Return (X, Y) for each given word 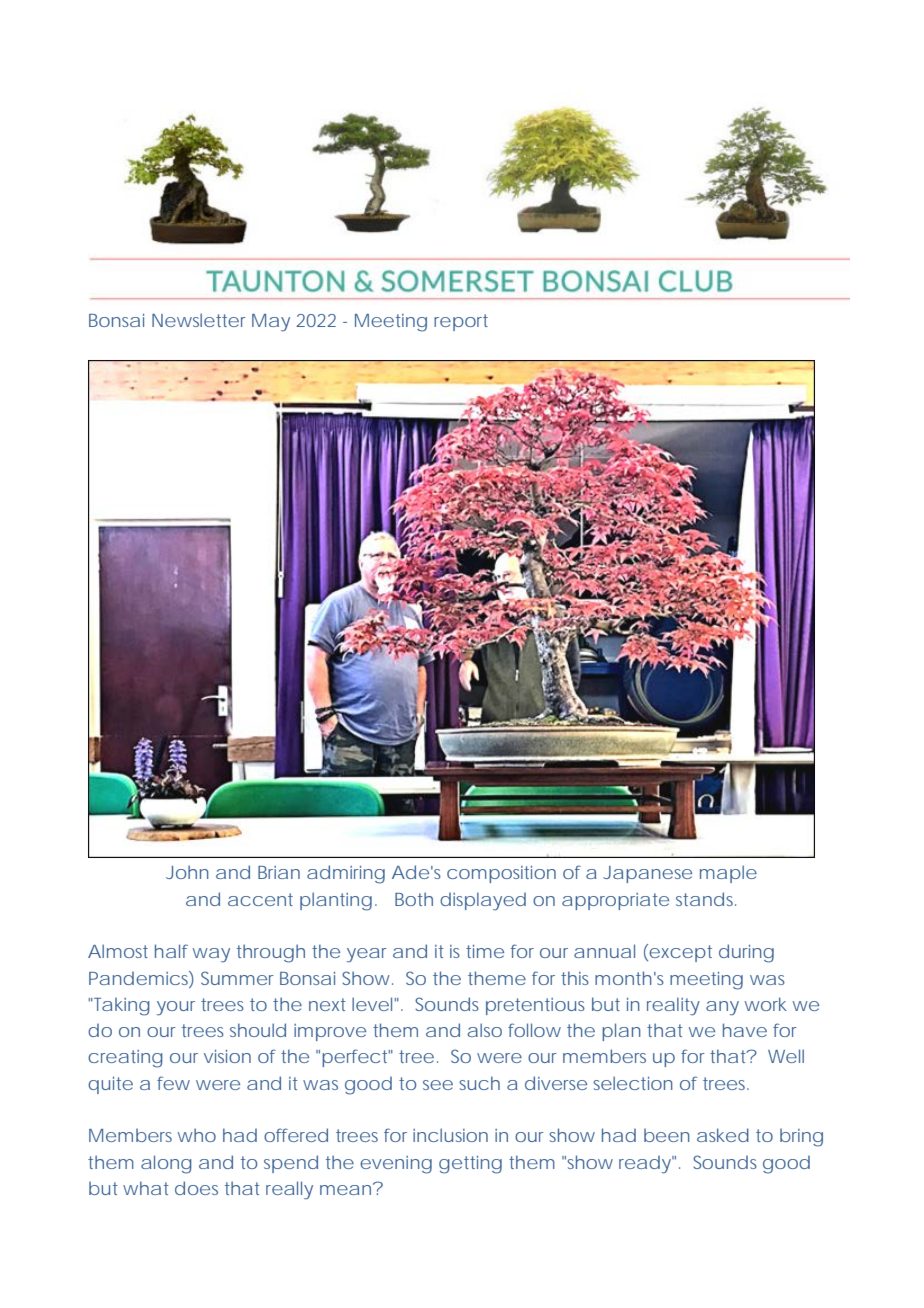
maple (728, 874)
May (271, 323)
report (461, 322)
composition (501, 874)
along (166, 1164)
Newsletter (199, 320)
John (187, 872)
